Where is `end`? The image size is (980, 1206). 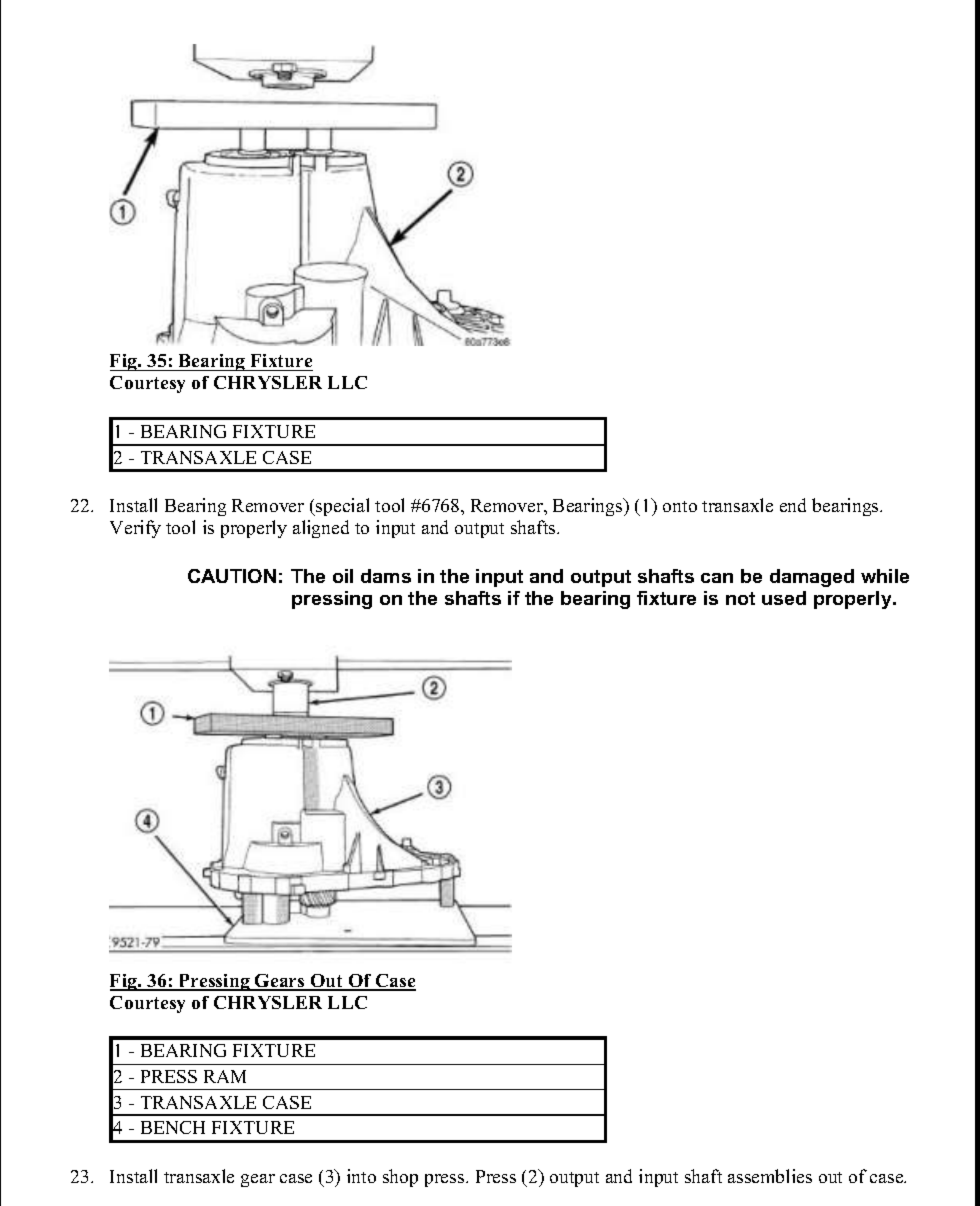
end is located at coordinates (793, 505).
